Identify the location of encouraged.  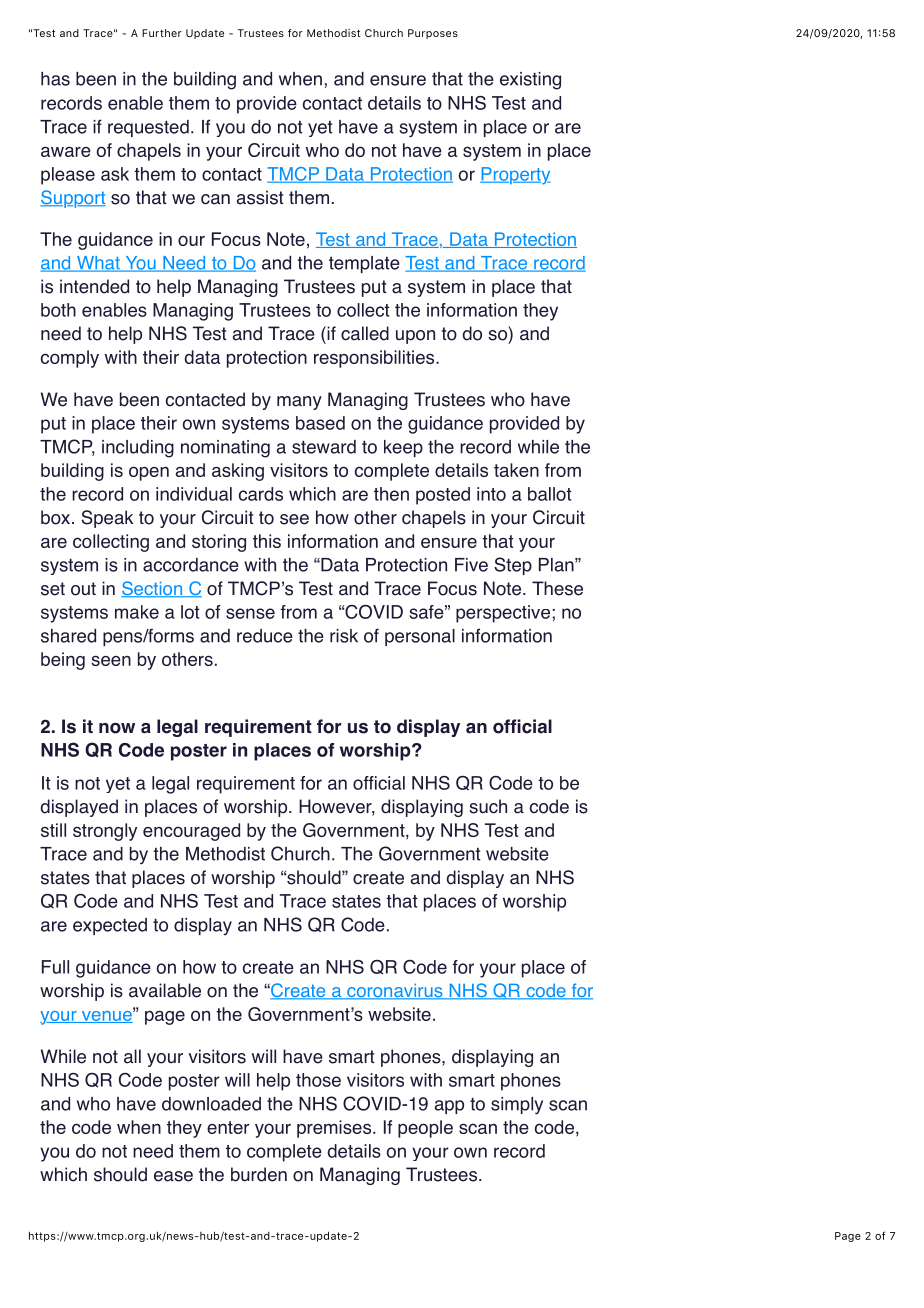
(191, 832).
